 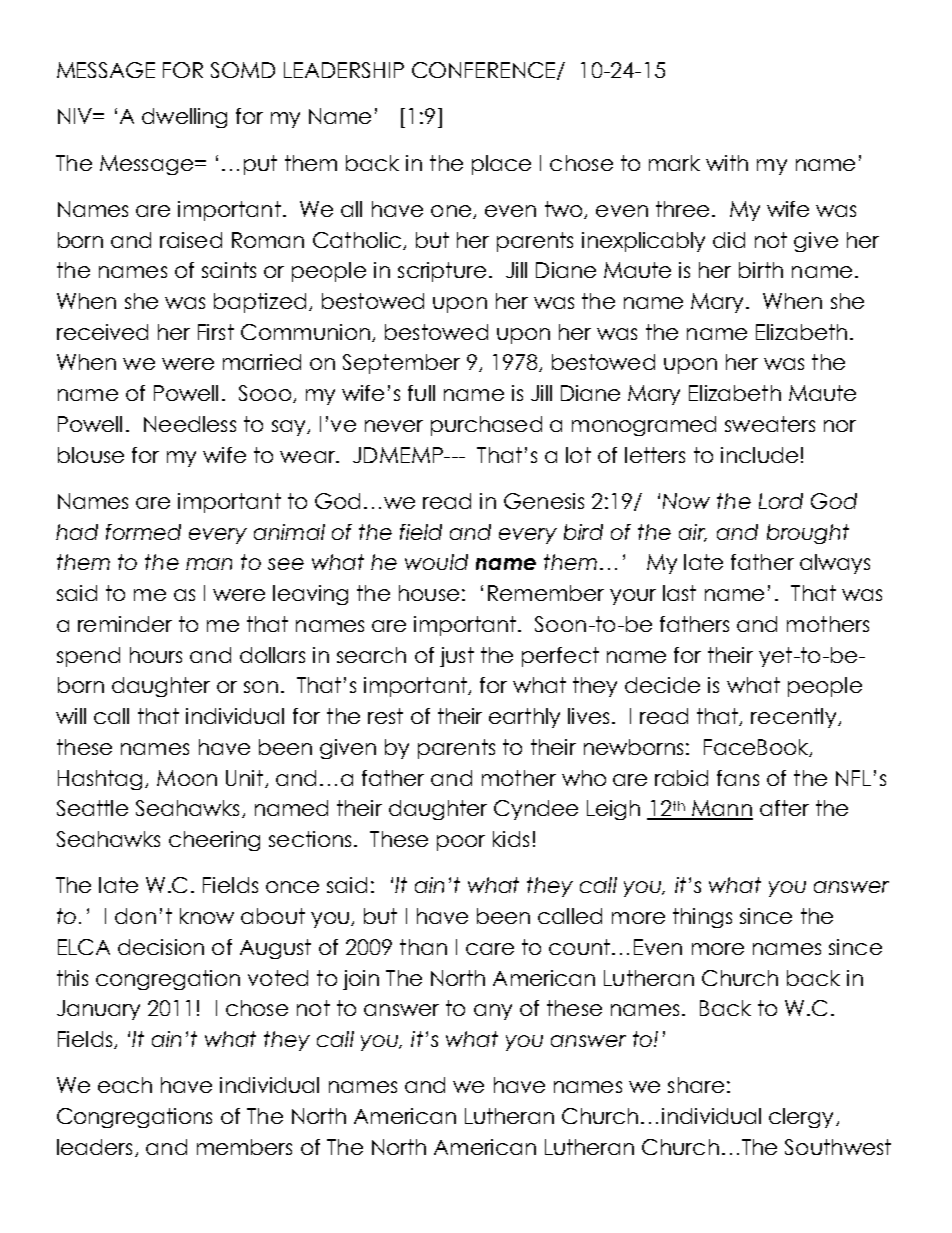 I want to click on dwelling, so click(x=184, y=118).
